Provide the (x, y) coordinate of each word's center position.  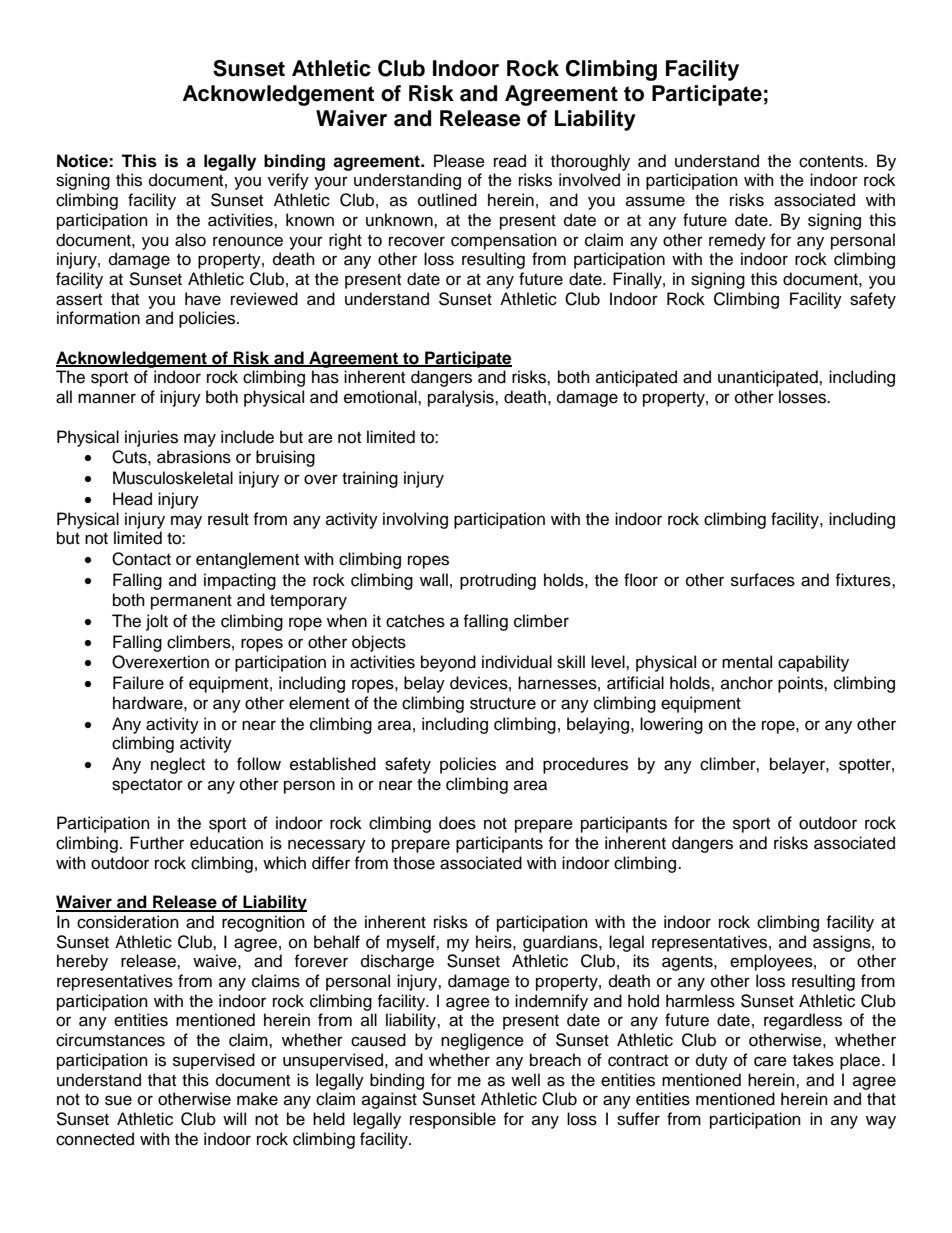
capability (813, 663)
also (190, 240)
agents (688, 963)
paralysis (462, 398)
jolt (157, 622)
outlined (447, 200)
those (414, 863)
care (770, 1061)
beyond (448, 663)
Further (157, 843)
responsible (453, 1120)
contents (832, 162)
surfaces (763, 580)
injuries (151, 438)
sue (118, 1100)
